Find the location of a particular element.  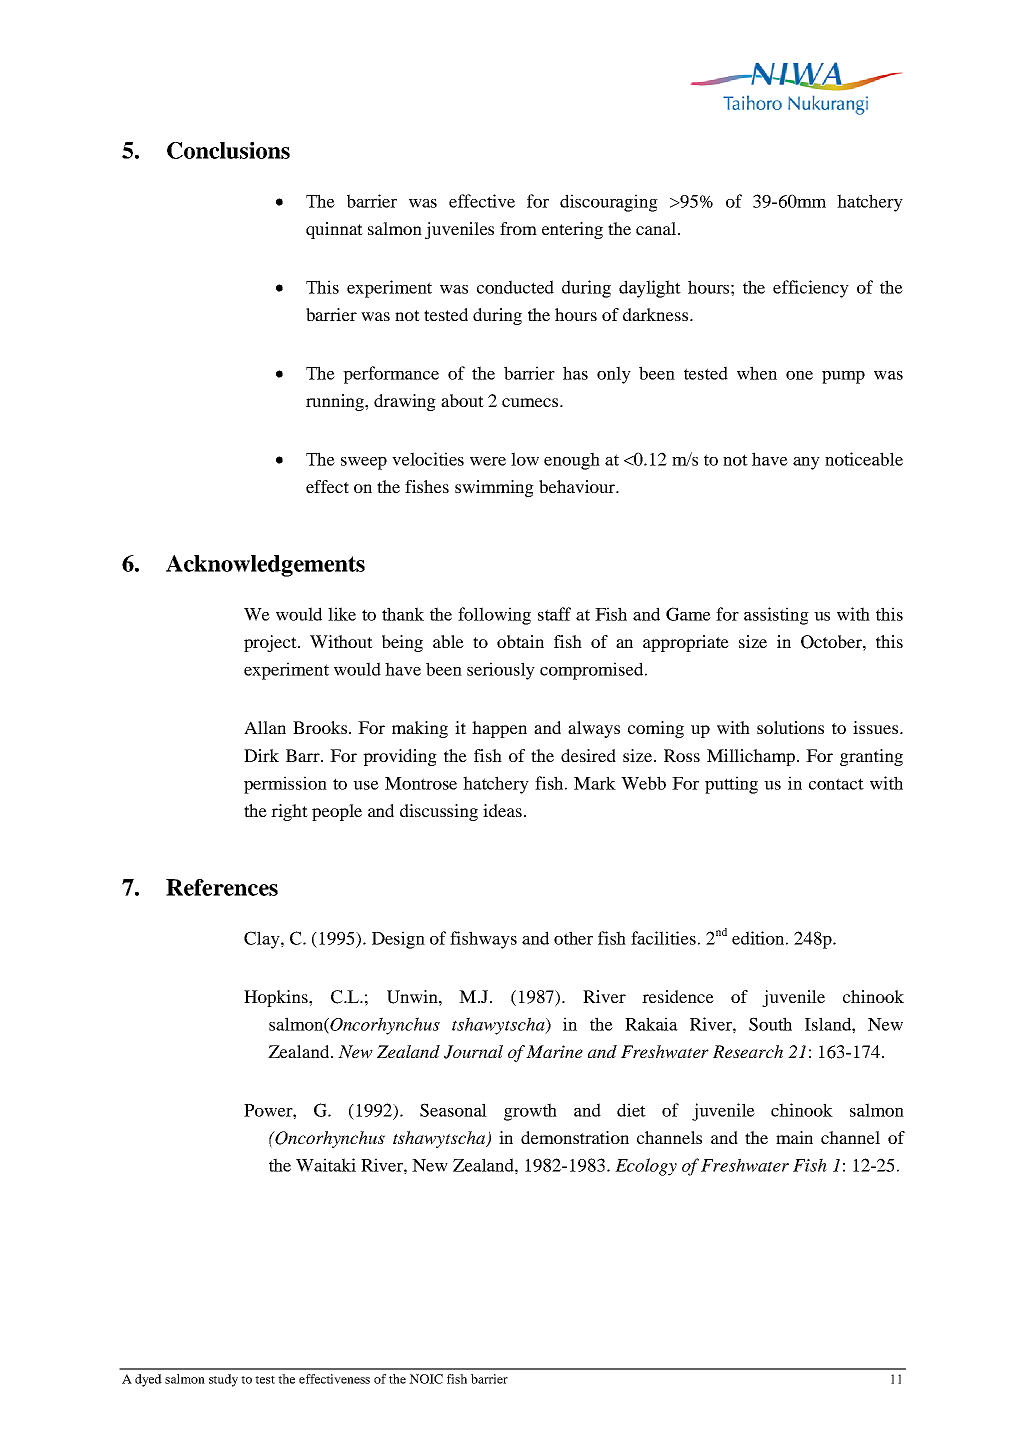

Conclusions is located at coordinates (228, 150).
